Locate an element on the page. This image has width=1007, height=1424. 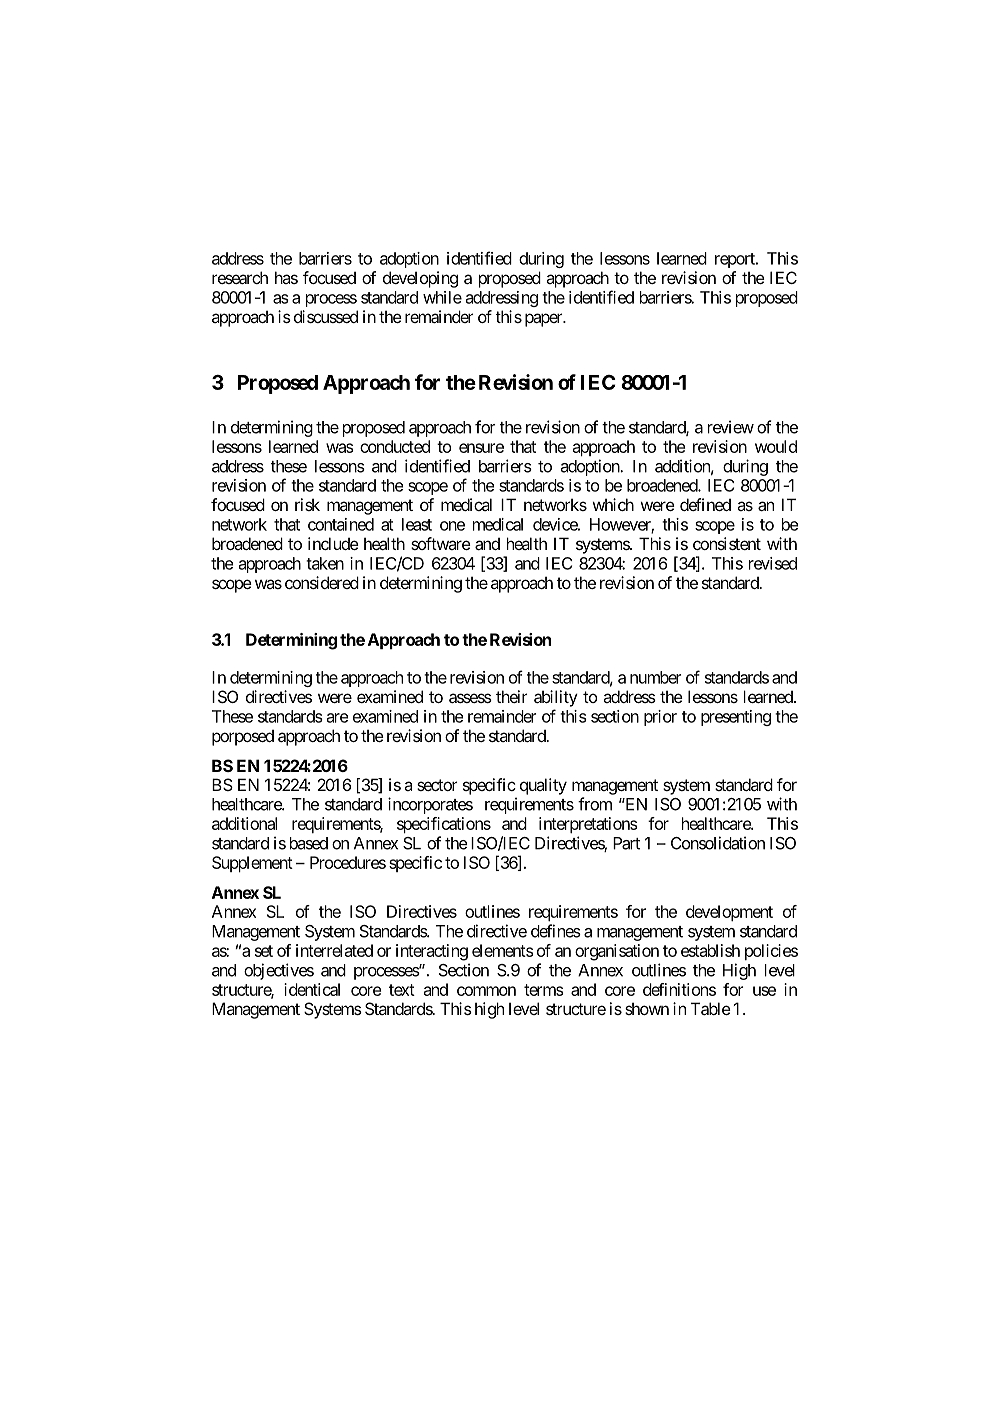
their is located at coordinates (512, 696).
